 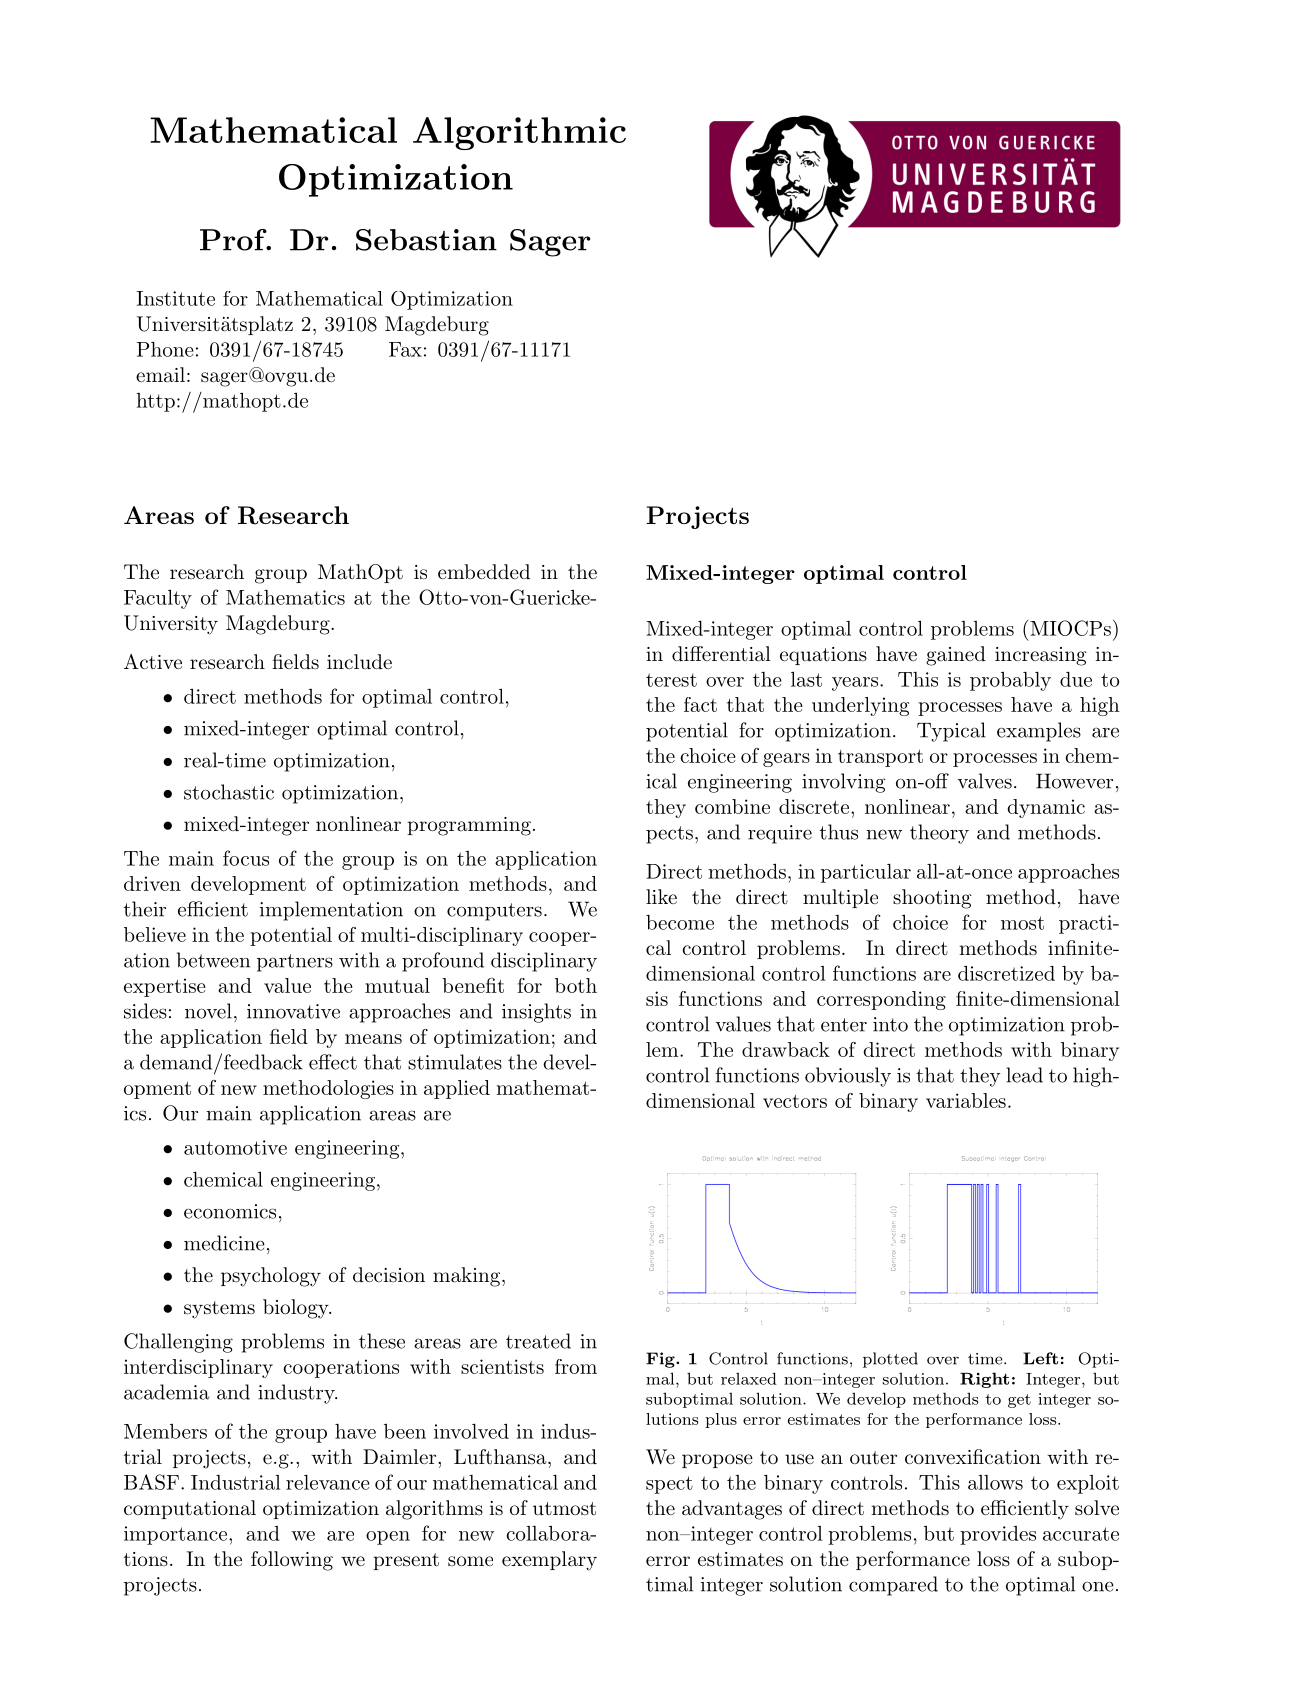 I want to click on following, so click(x=292, y=1561).
